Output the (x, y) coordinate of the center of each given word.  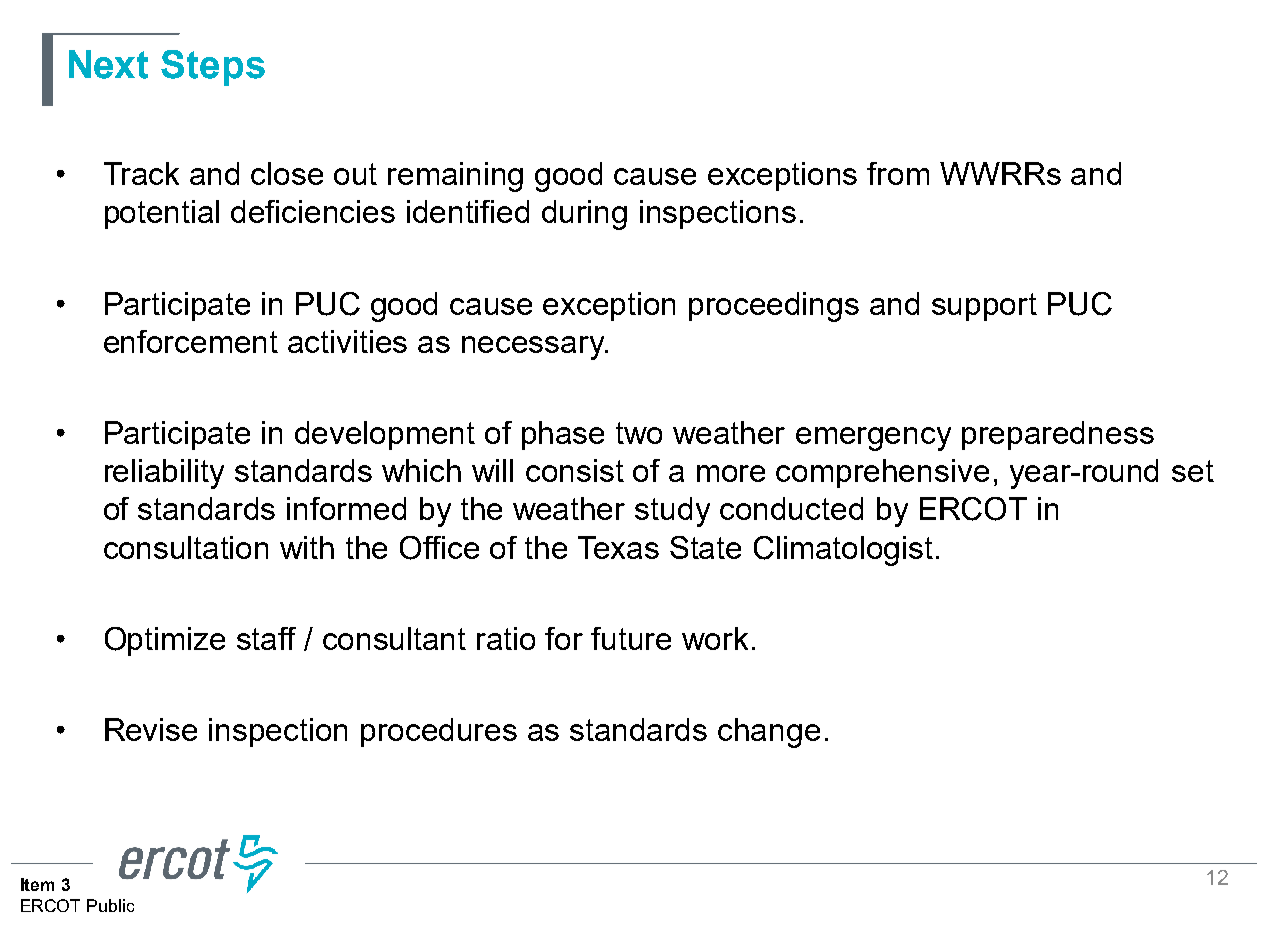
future (631, 638)
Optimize (165, 641)
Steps (213, 68)
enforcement (191, 341)
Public (110, 905)
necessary (534, 348)
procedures (439, 732)
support (984, 307)
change (769, 733)
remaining (455, 177)
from (898, 173)
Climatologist (843, 551)
